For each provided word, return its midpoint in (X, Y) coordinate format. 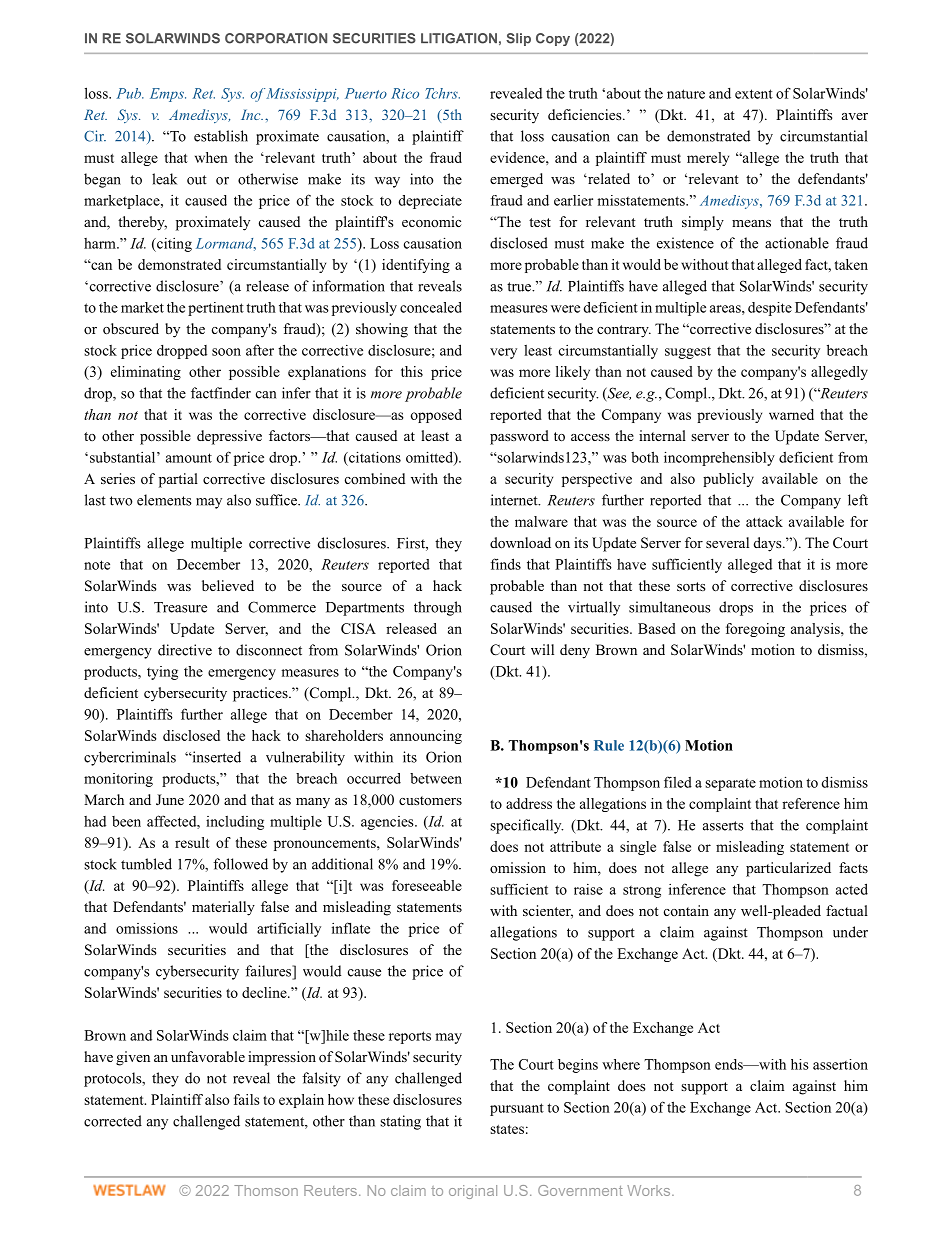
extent (754, 94)
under (850, 932)
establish (221, 136)
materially (223, 908)
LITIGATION (459, 38)
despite (770, 309)
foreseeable (427, 885)
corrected (113, 1121)
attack (764, 521)
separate (730, 785)
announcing (426, 737)
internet (515, 500)
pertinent (216, 309)
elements (164, 500)
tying (162, 673)
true (520, 287)
